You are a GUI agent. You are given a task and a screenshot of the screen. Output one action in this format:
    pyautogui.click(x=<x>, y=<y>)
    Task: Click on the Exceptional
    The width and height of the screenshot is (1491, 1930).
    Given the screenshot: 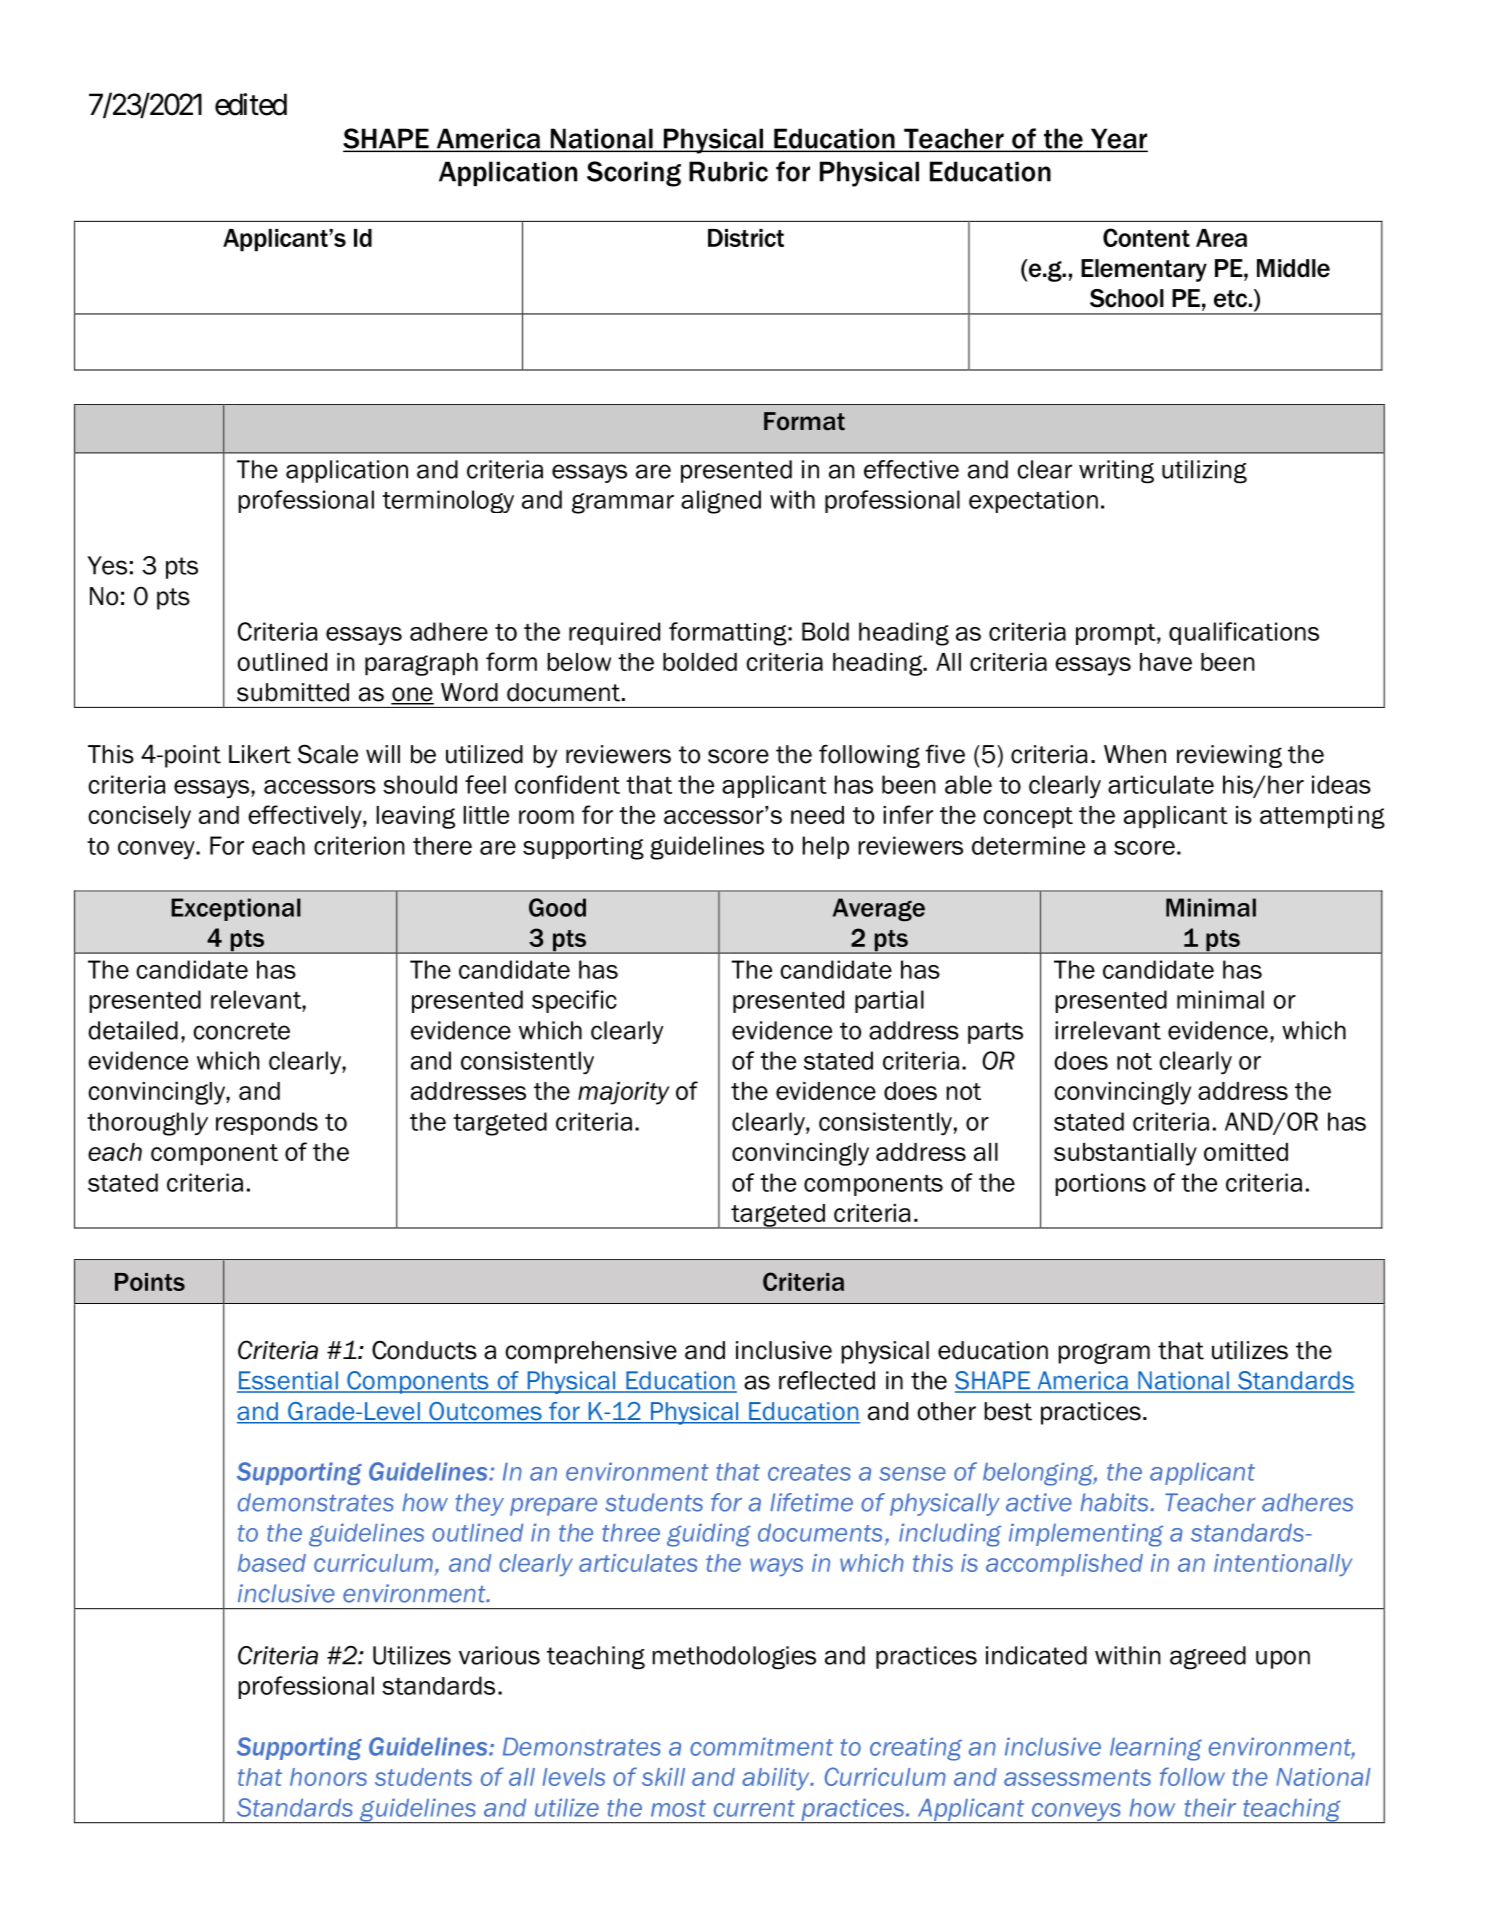 What is the action you would take?
    pyautogui.click(x=236, y=909)
